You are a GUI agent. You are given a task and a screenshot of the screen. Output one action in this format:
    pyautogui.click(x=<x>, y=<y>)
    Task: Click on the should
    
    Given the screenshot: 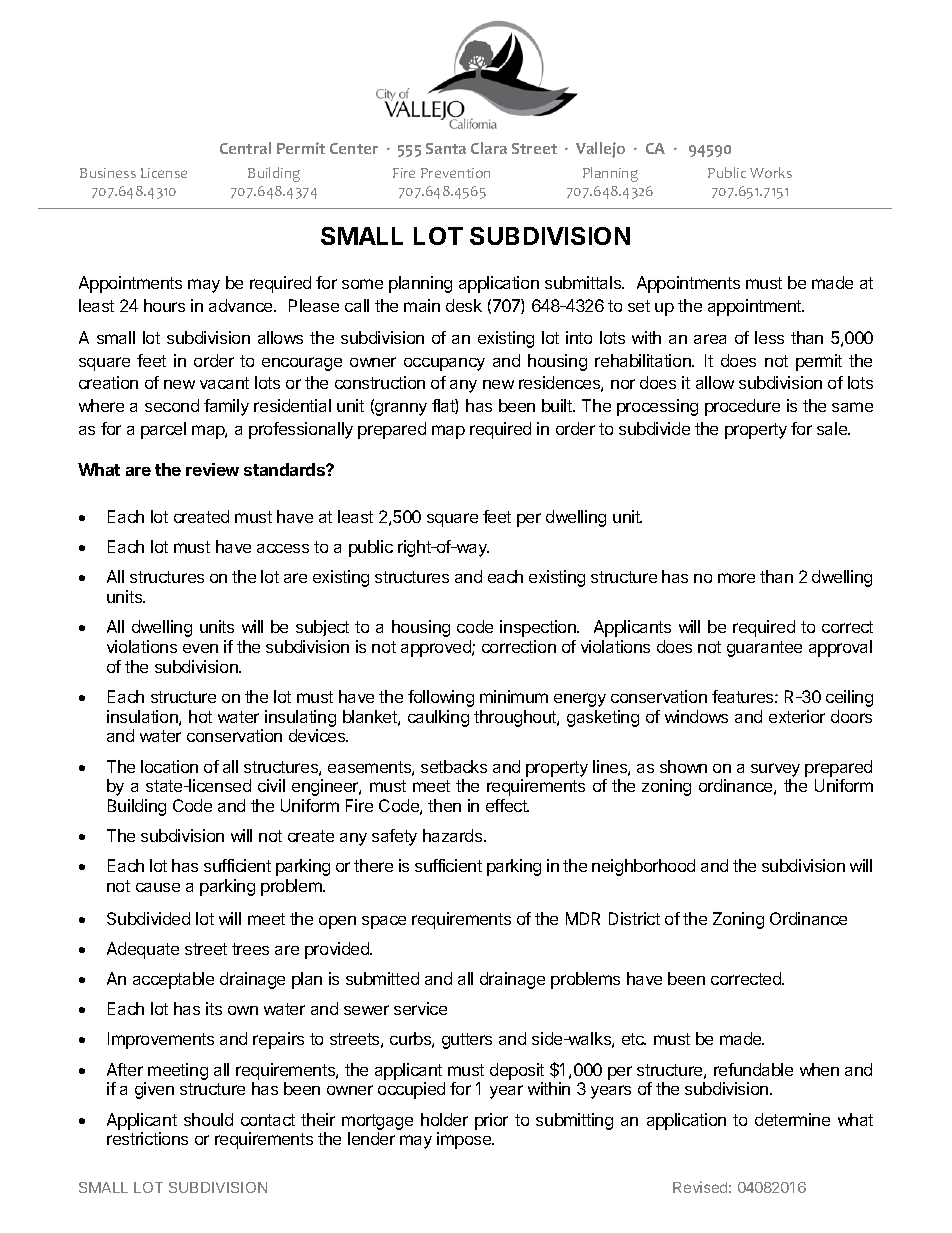 What is the action you would take?
    pyautogui.click(x=208, y=1119)
